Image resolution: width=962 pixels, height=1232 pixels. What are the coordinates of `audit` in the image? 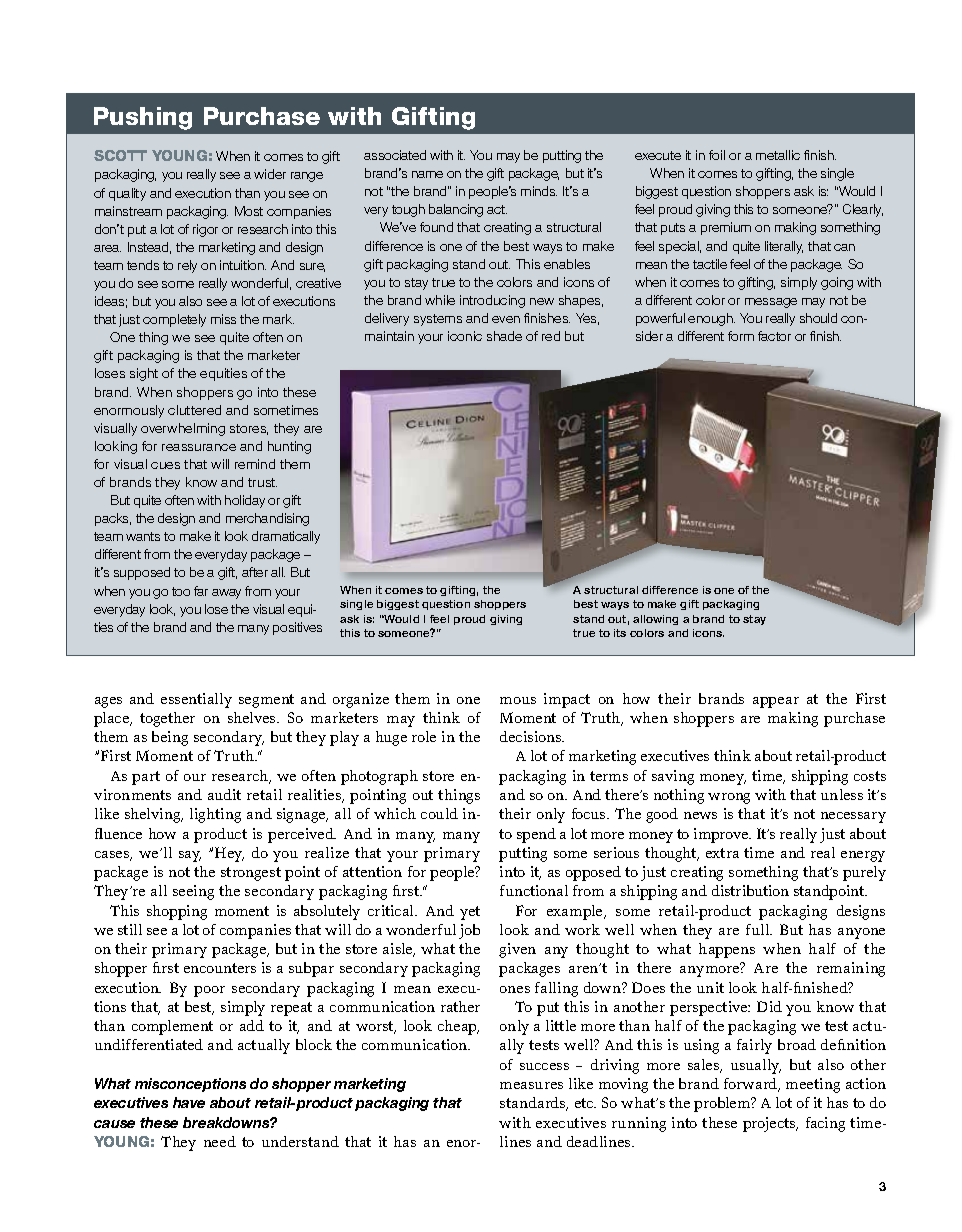 It's located at (224, 794).
